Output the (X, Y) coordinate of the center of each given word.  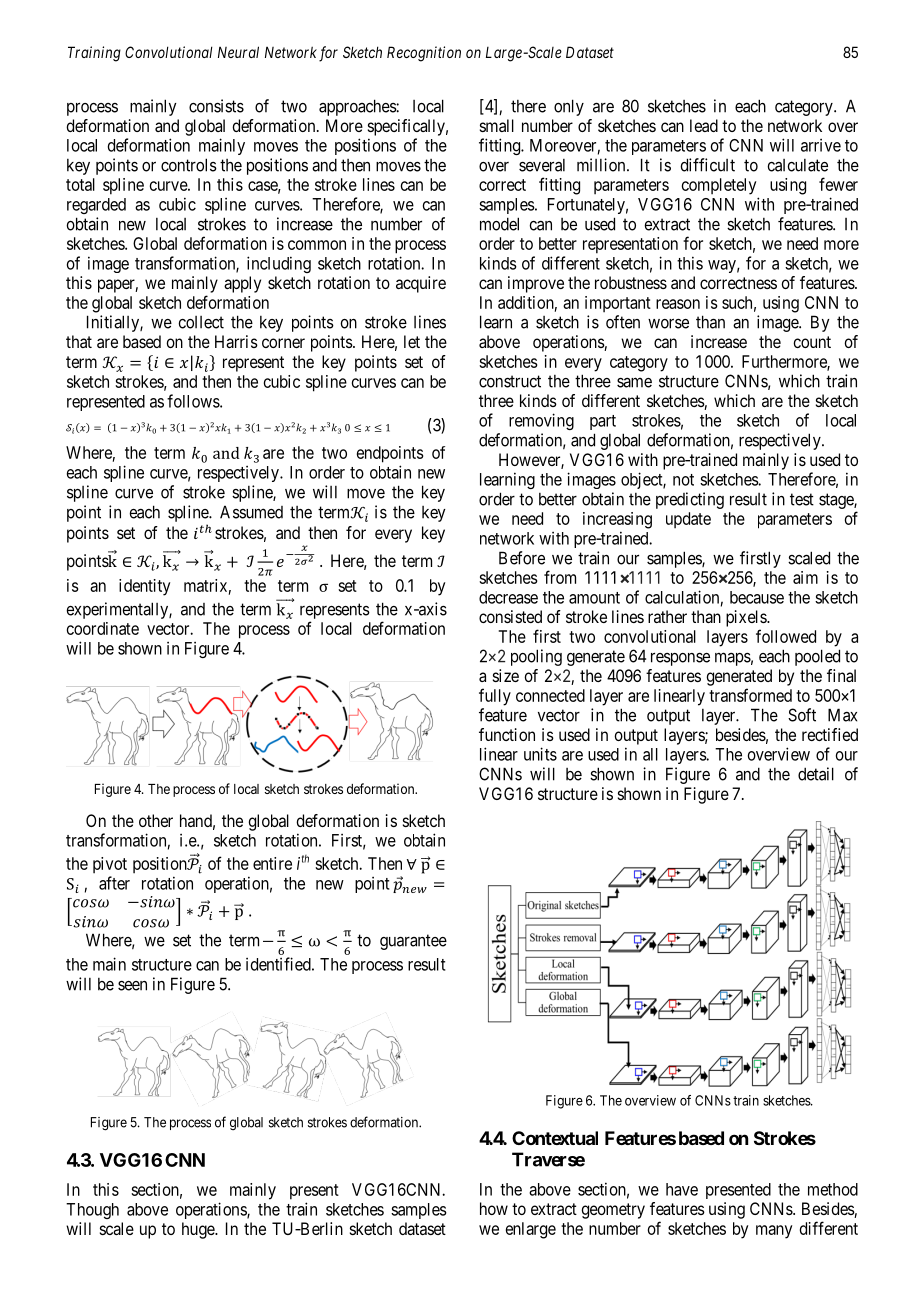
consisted (510, 616)
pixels (747, 618)
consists (216, 106)
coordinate (103, 628)
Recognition (424, 54)
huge (199, 1230)
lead (704, 125)
